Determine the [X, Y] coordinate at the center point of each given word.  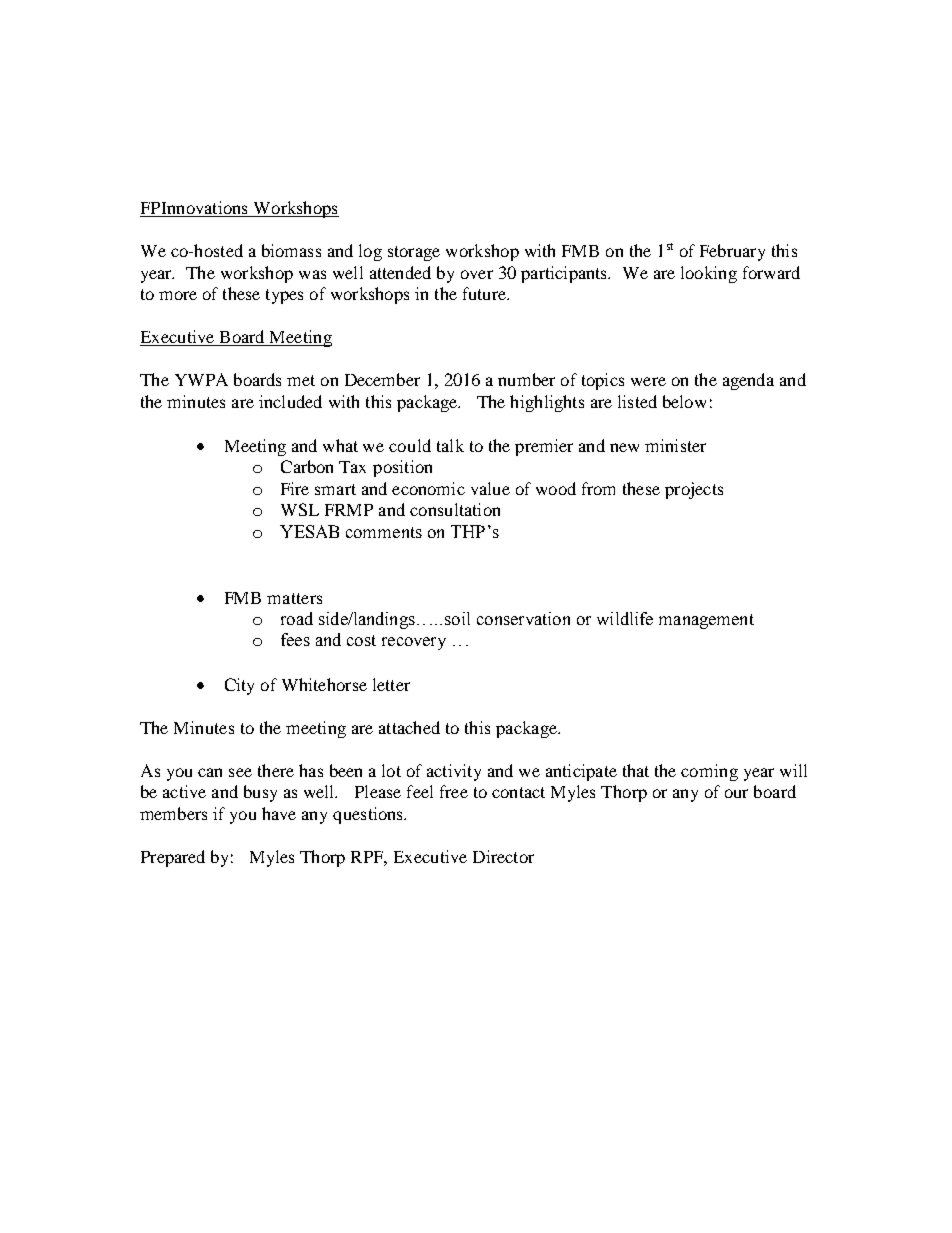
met [301, 380]
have [279, 813]
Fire [295, 488]
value [490, 488]
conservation [523, 618]
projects [694, 490]
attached [409, 727]
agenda [748, 381]
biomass [291, 250]
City [239, 686]
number [526, 379]
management [706, 621]
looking [709, 274]
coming [709, 772]
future [485, 293]
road [297, 618]
